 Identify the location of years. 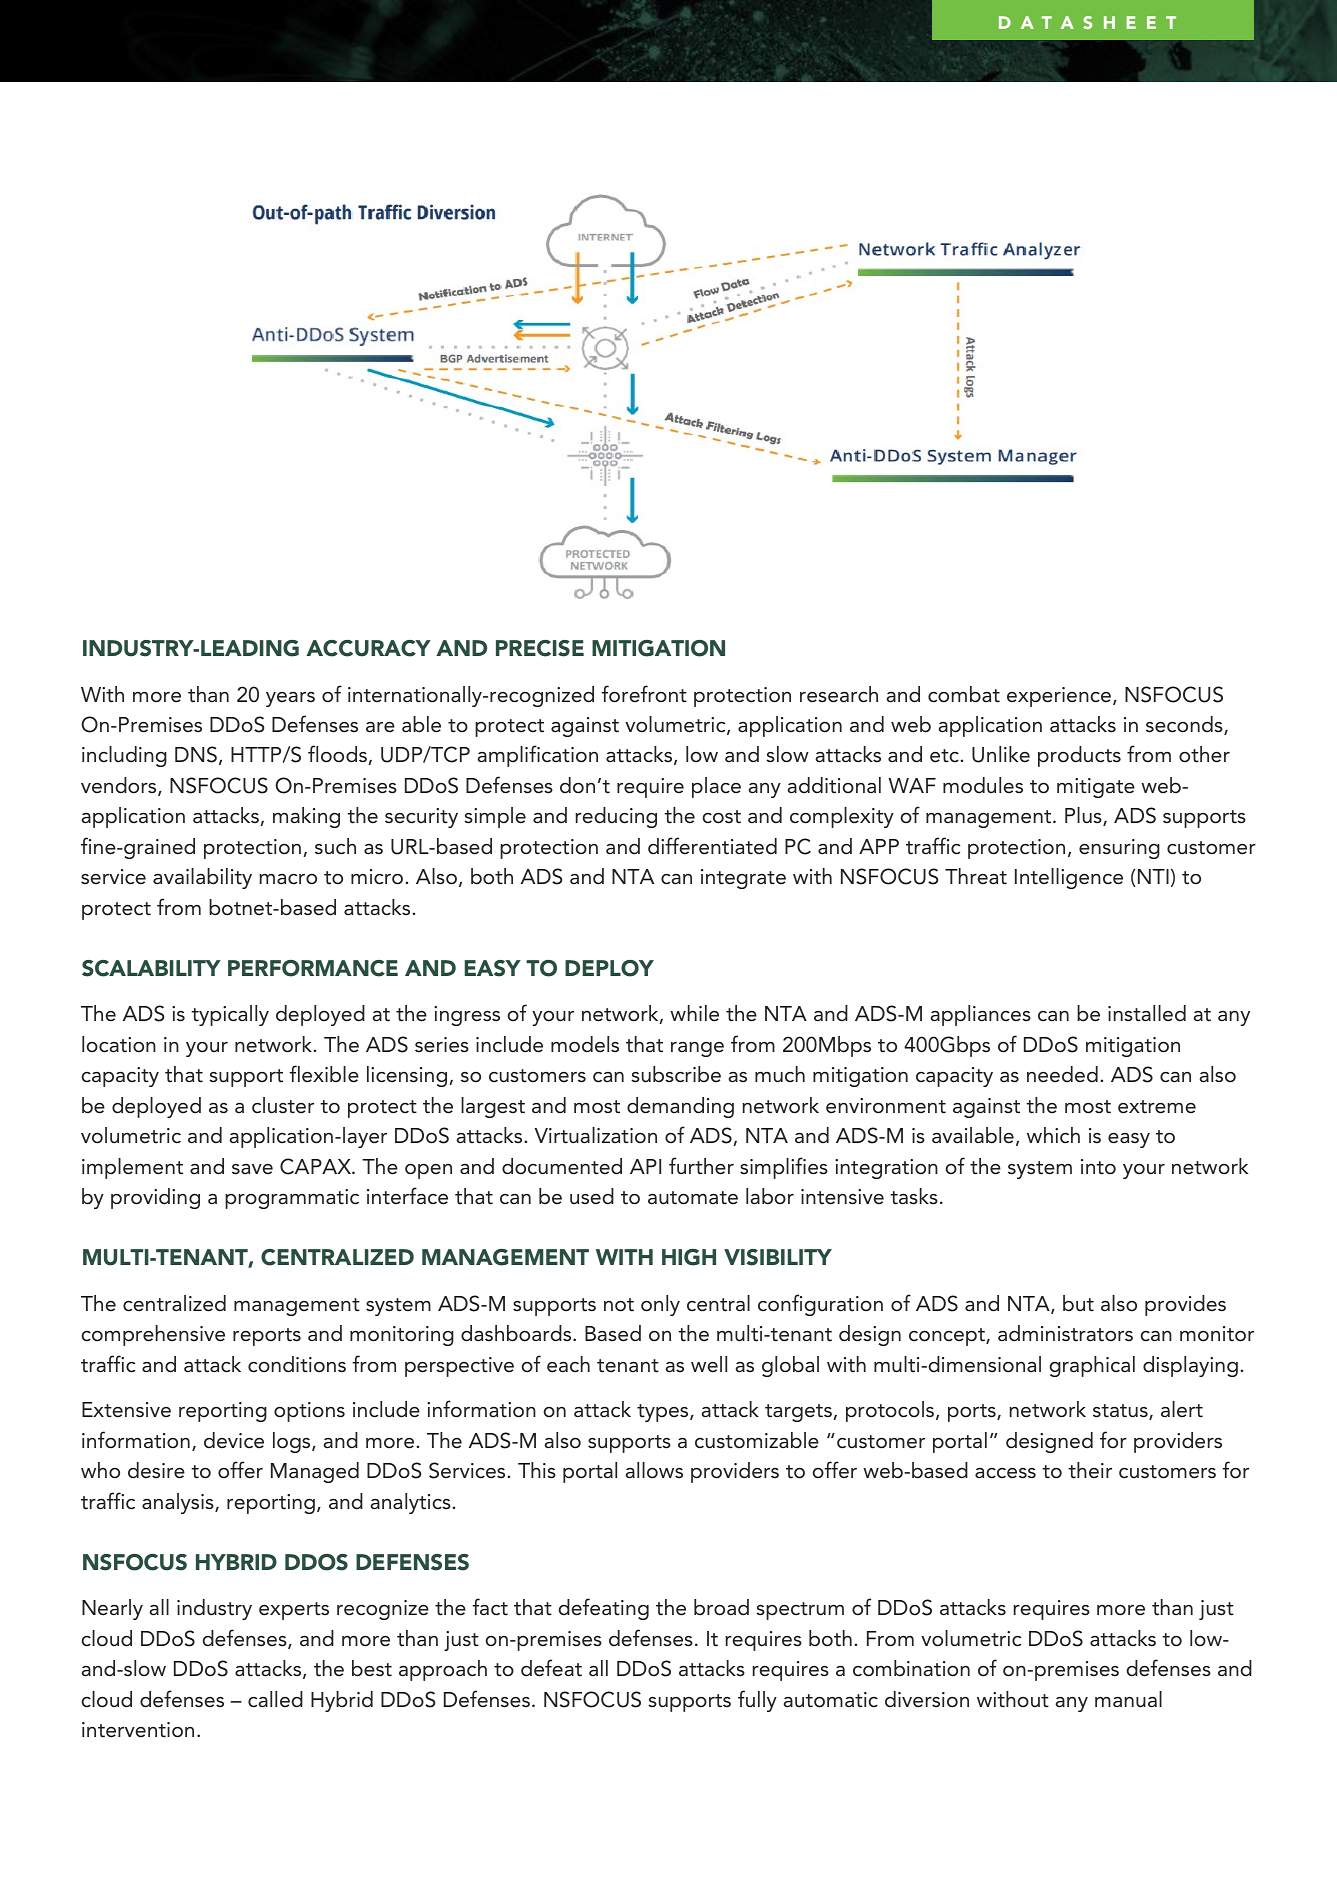
(290, 699).
